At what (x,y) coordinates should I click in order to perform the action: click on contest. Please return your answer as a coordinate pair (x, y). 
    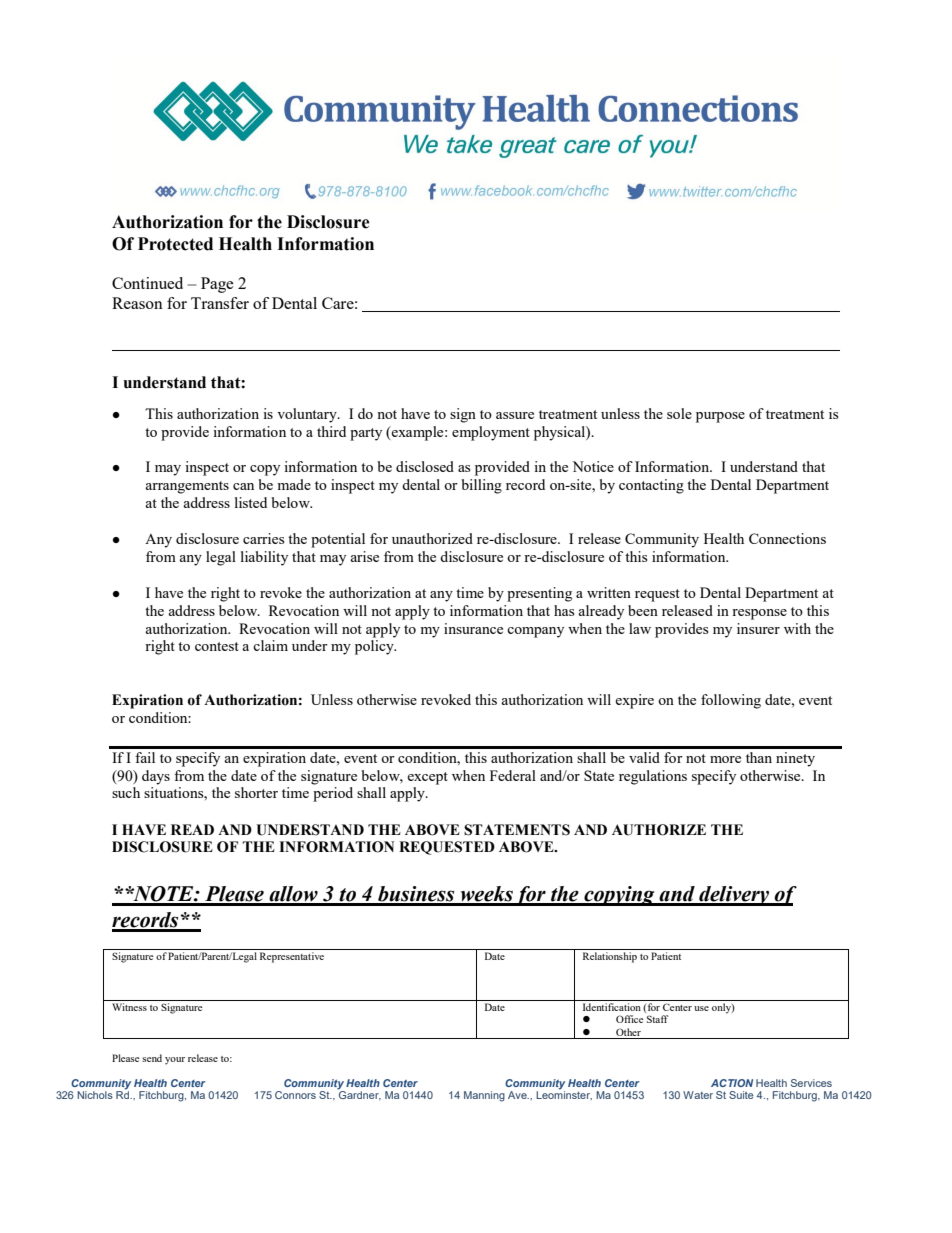
    Looking at the image, I should click on (217, 646).
